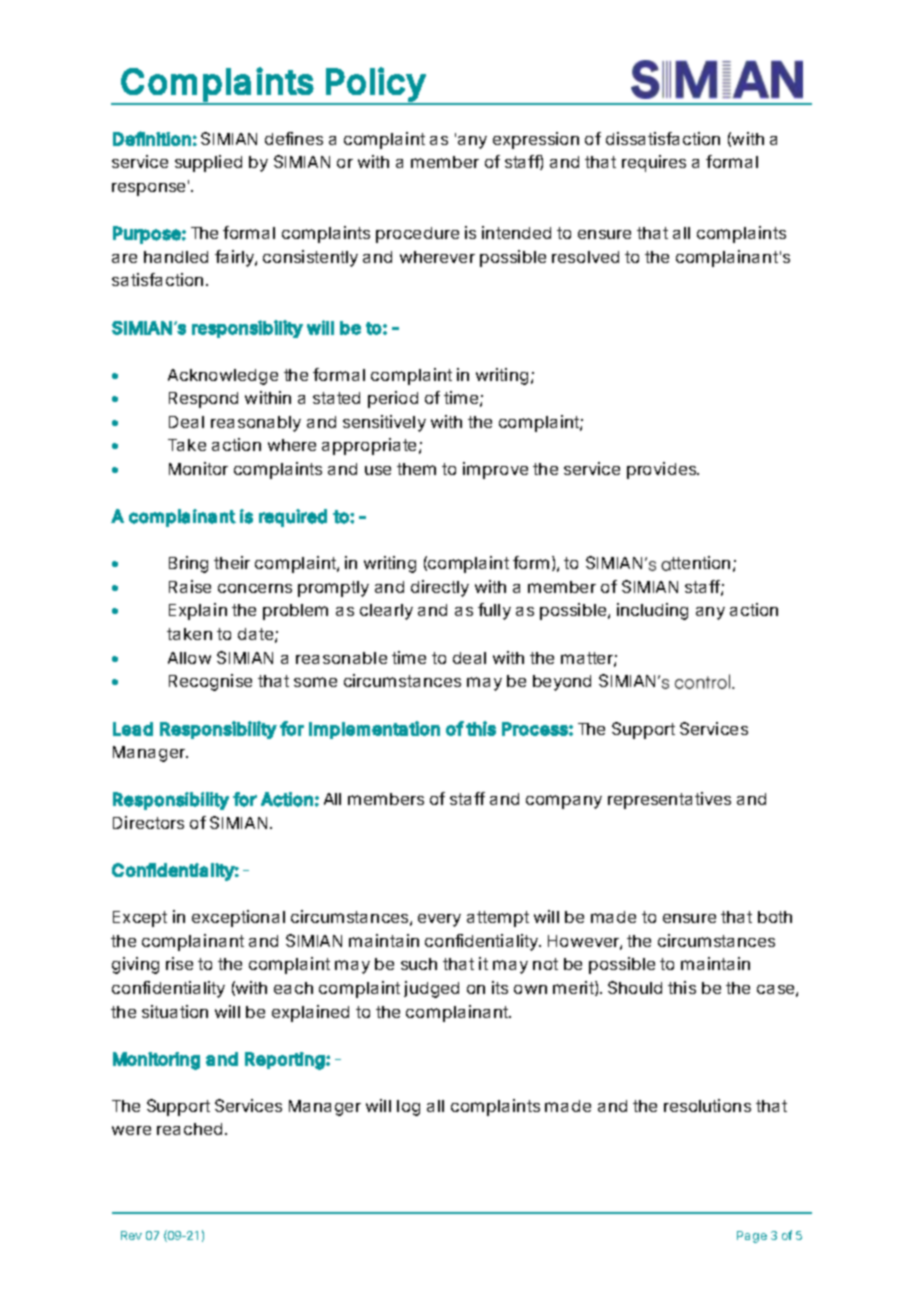  What do you see at coordinates (635, 987) in the document?
I see `Should` at bounding box center [635, 987].
